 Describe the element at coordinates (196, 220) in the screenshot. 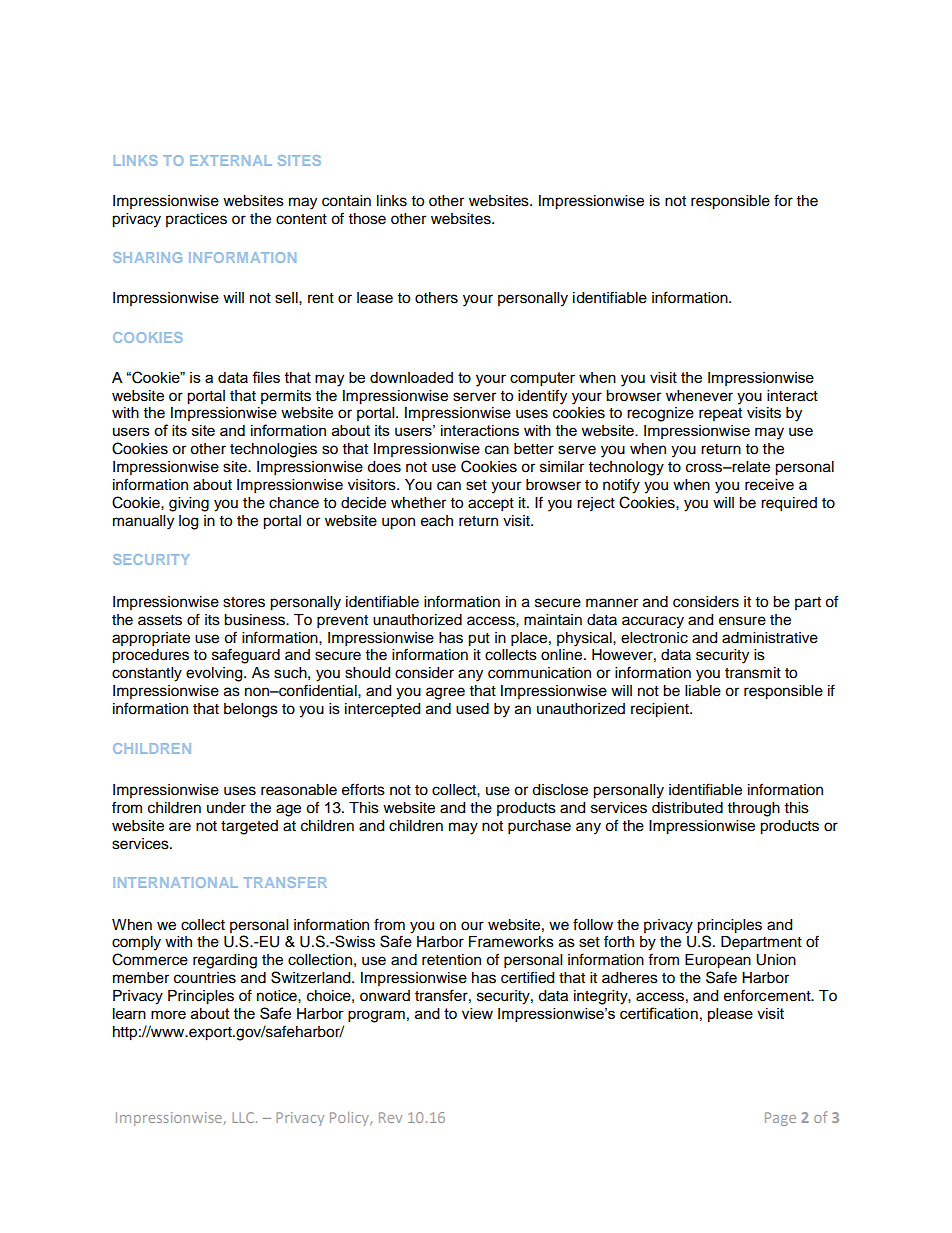

I see `practices` at that location.
